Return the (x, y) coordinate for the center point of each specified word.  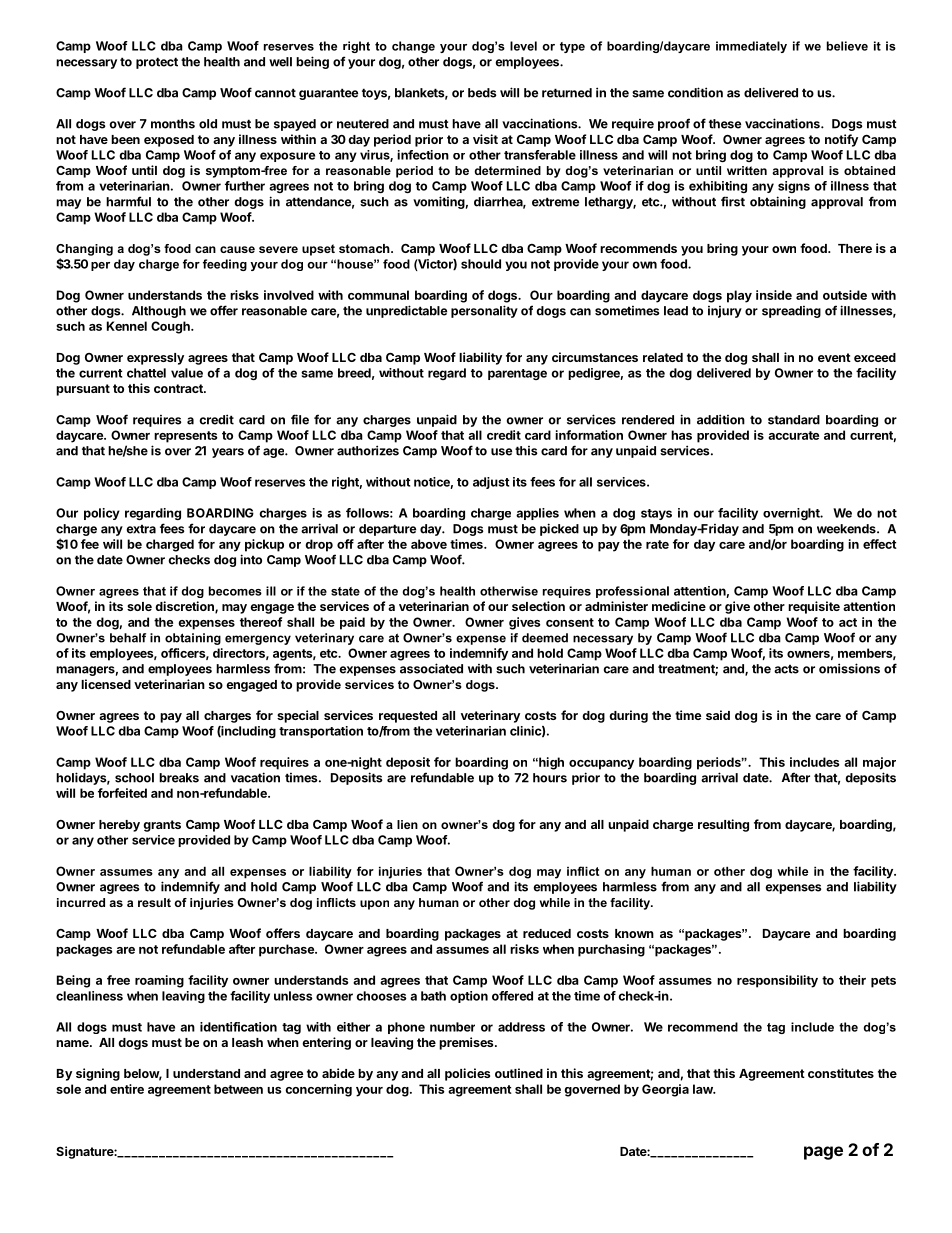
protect (157, 63)
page (823, 1153)
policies (467, 1074)
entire (127, 1089)
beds (482, 93)
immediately (751, 47)
